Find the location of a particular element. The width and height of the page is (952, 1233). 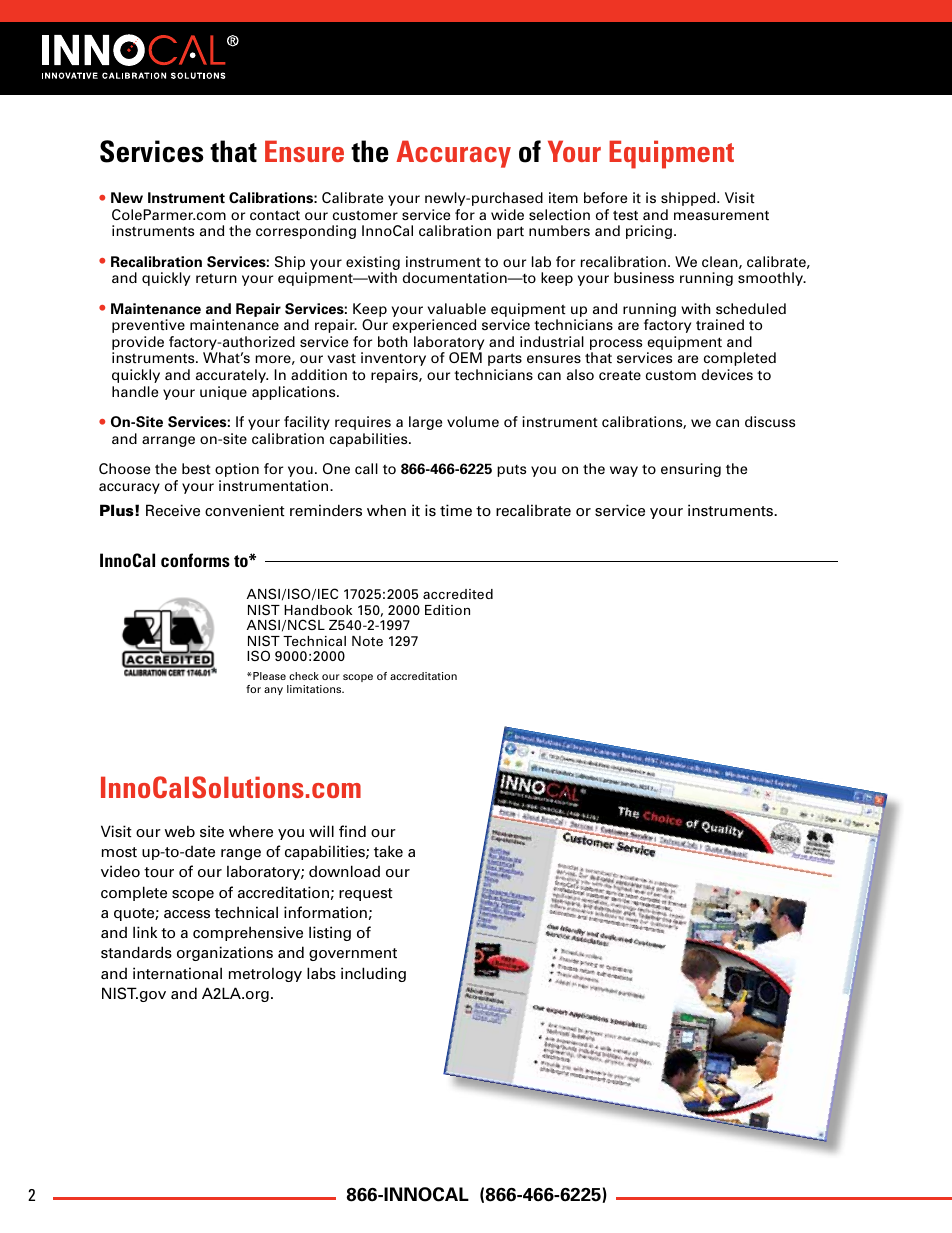

accurately is located at coordinates (232, 376).
